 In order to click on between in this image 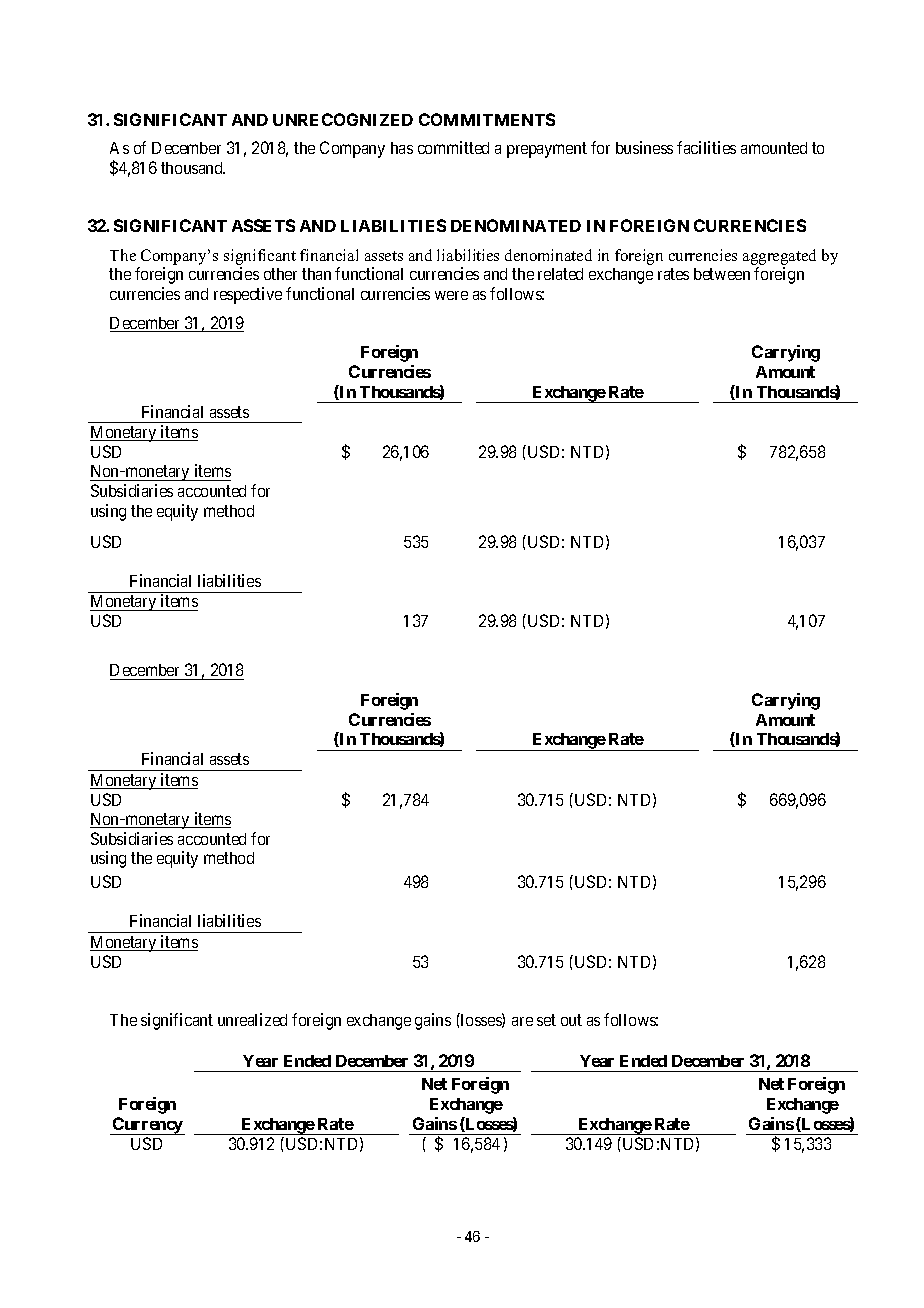, I will do `click(722, 274)`.
